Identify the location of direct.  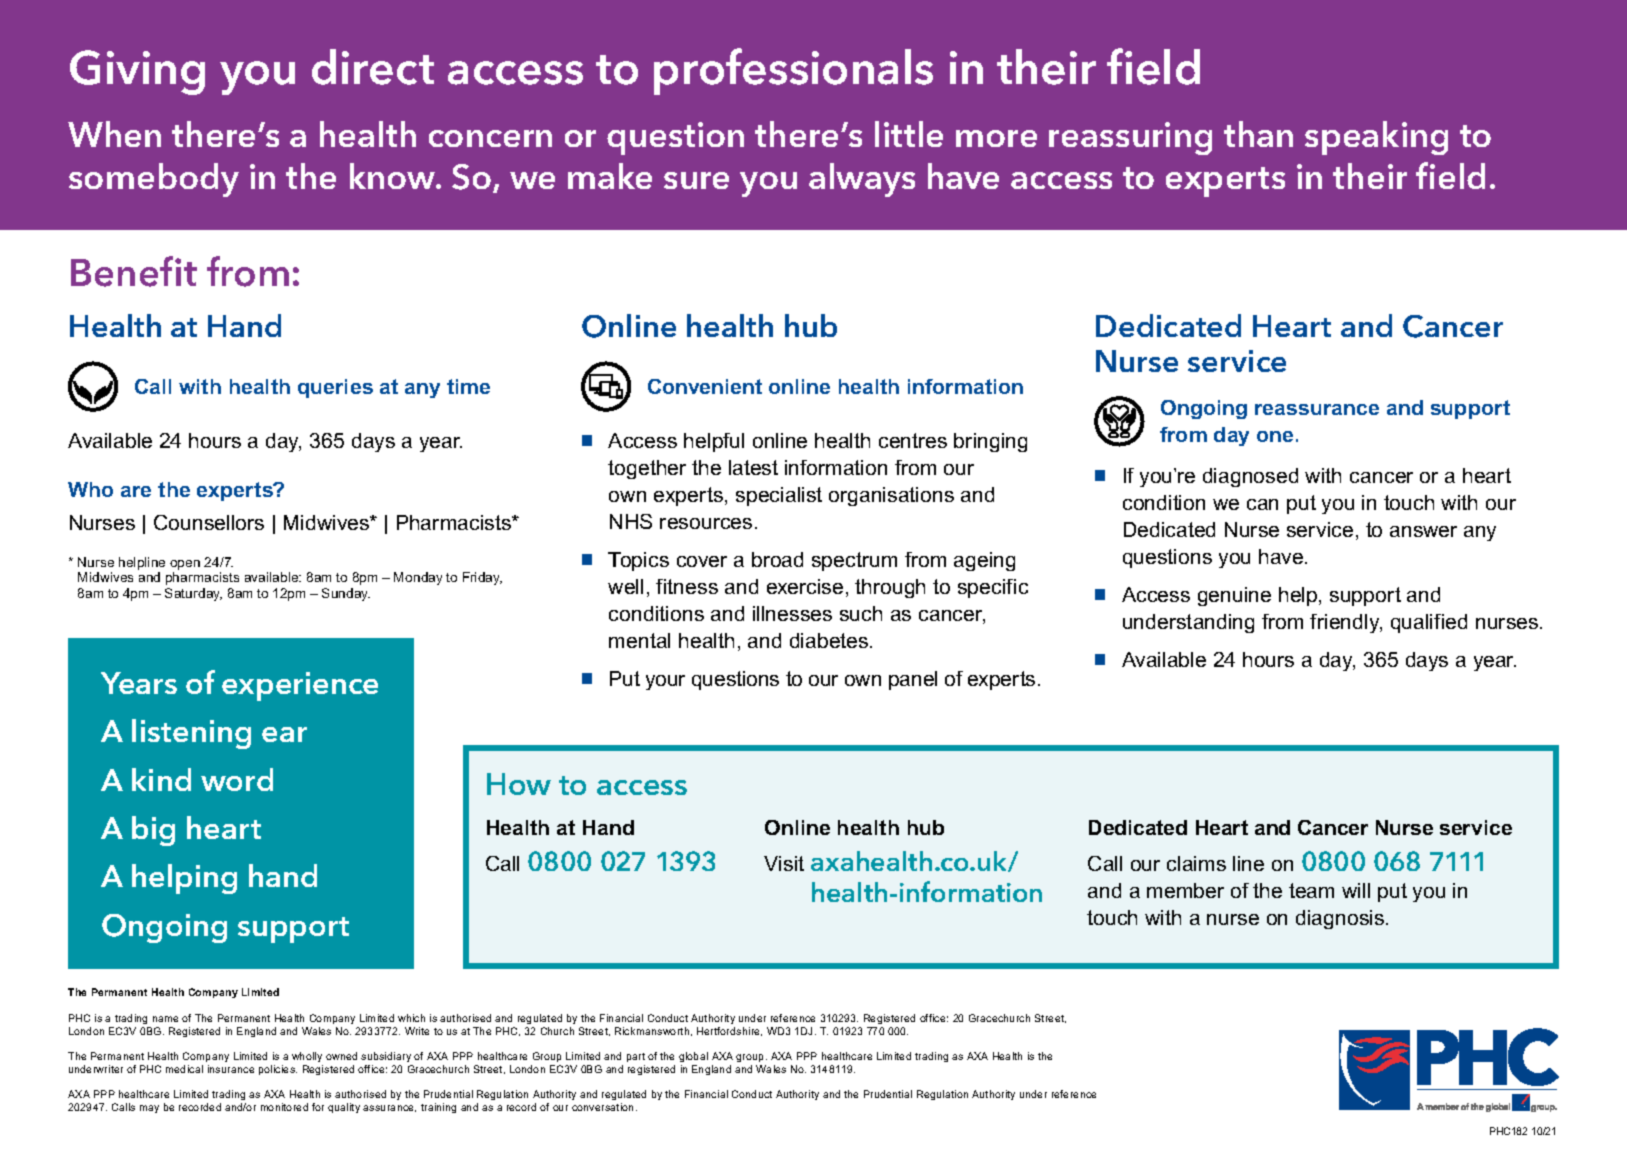
(373, 67).
